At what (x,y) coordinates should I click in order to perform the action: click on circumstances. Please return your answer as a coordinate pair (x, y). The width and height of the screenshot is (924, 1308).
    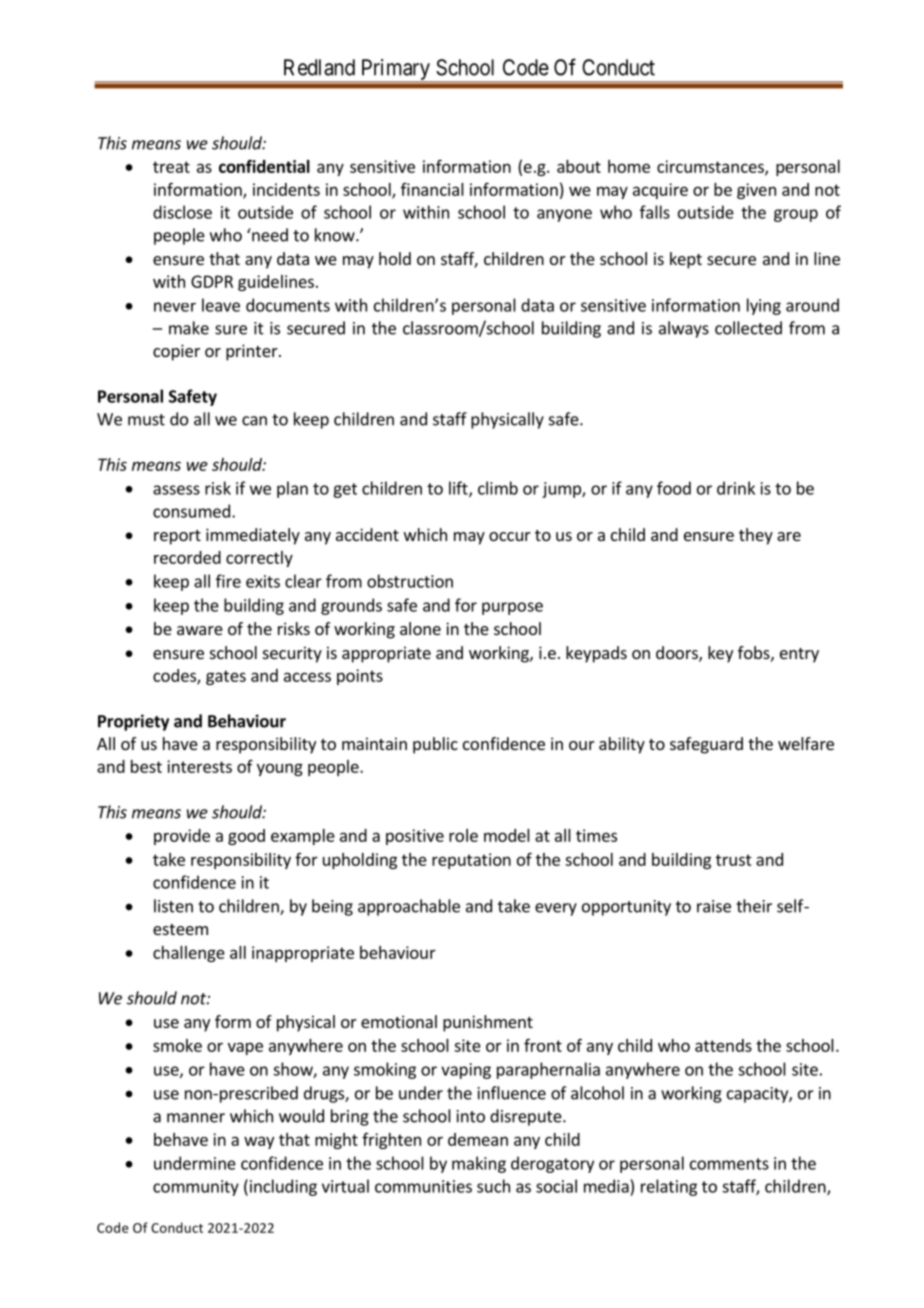
    Looking at the image, I should click on (711, 167).
